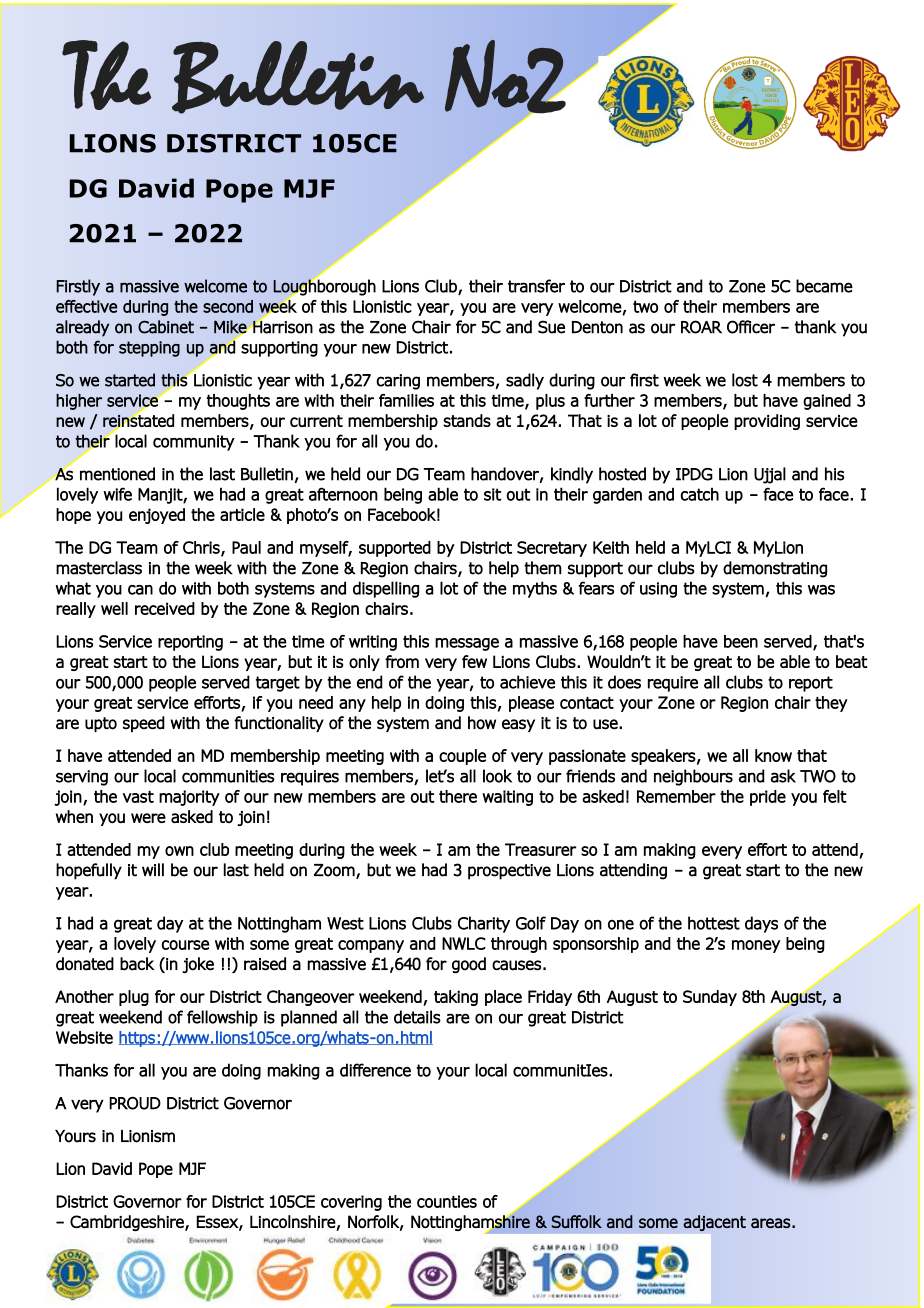 This document has width=924, height=1308. Describe the element at coordinates (751, 327) in the document. I see `Officer` at that location.
